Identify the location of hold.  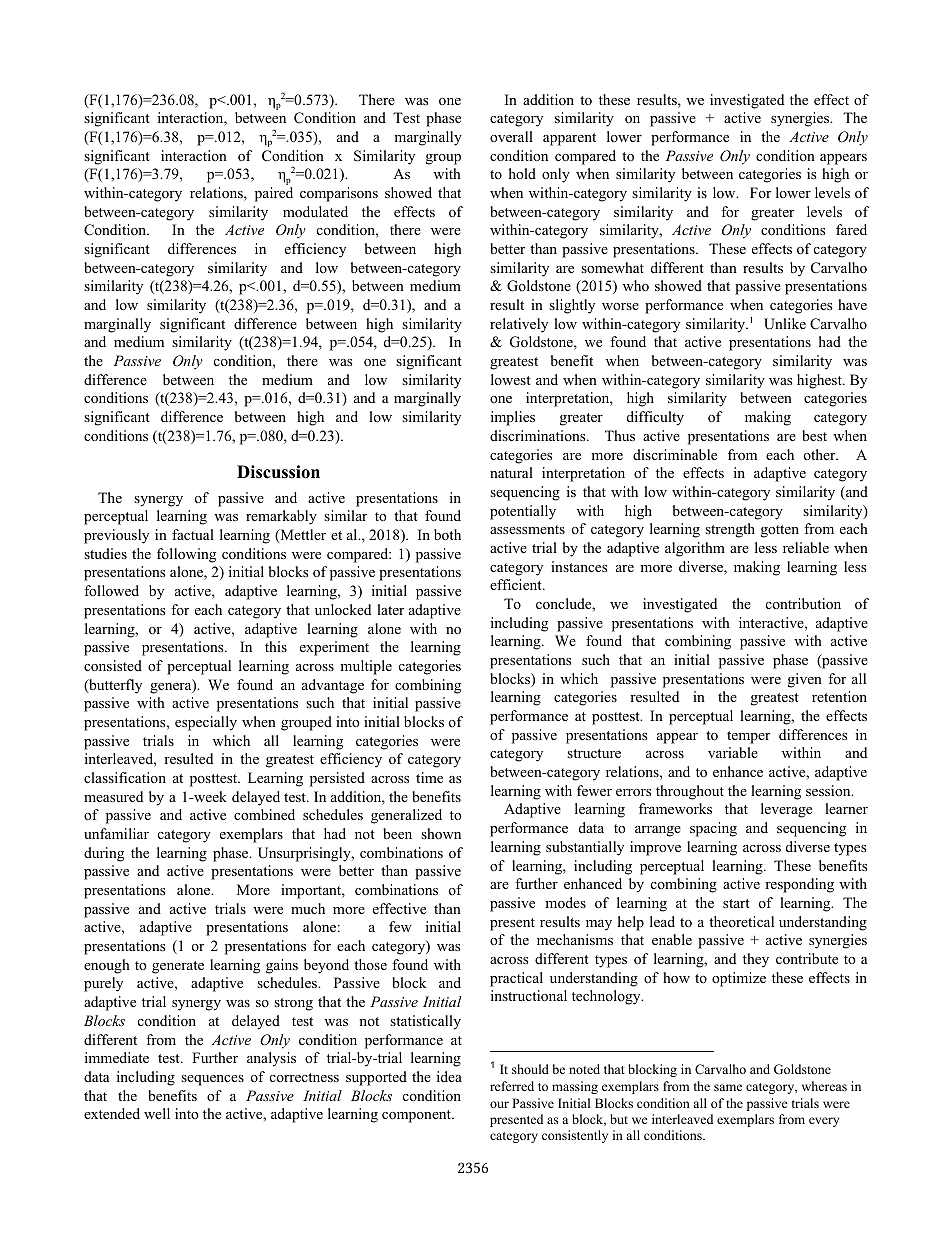
(522, 173).
